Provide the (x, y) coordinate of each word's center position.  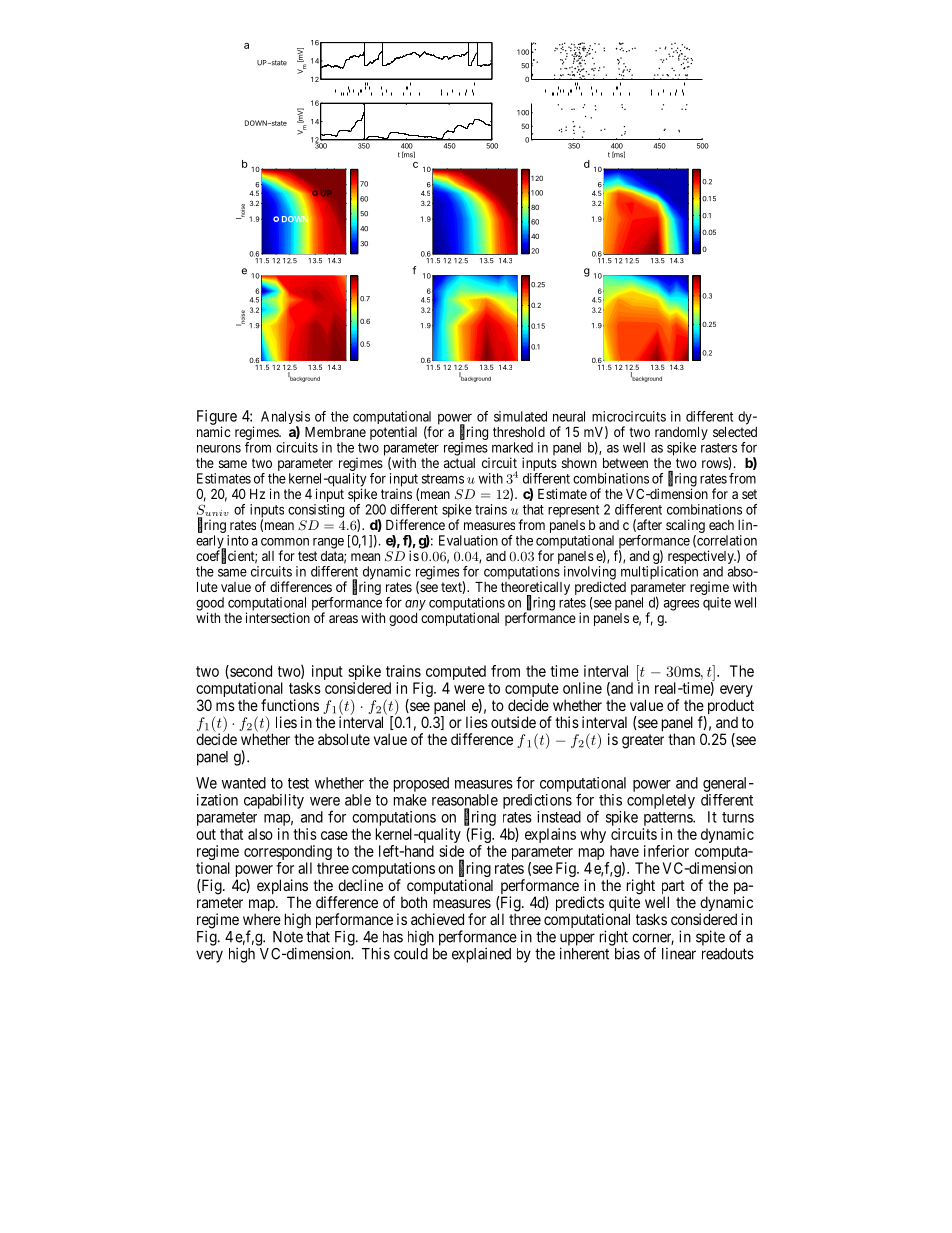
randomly (681, 433)
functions (290, 705)
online (582, 688)
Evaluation (468, 540)
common (285, 542)
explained (481, 955)
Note (288, 937)
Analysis (285, 419)
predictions (537, 801)
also (260, 834)
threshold (519, 432)
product (731, 706)
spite (710, 938)
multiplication (659, 573)
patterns (669, 819)
